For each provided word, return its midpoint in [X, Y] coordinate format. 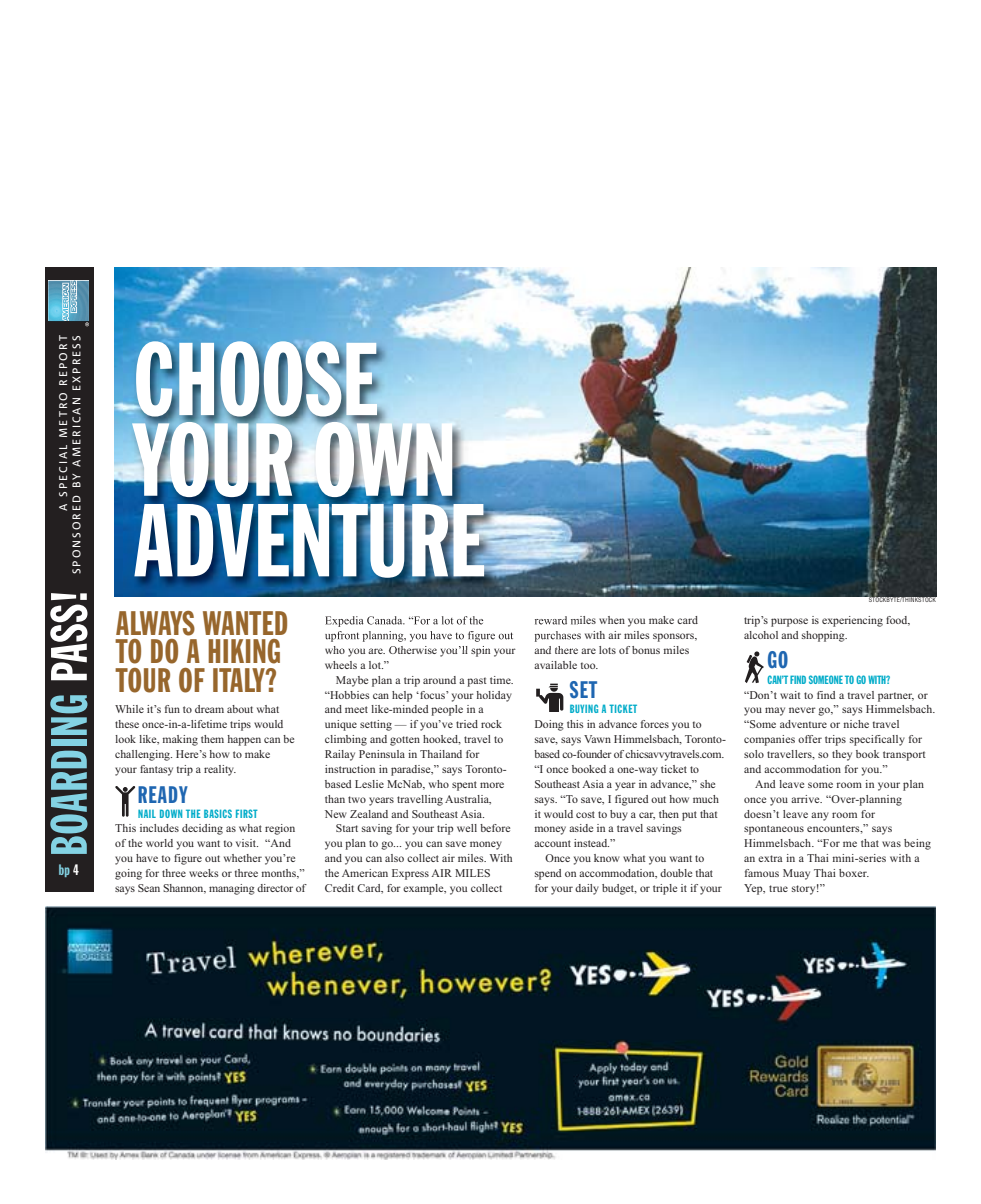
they [842, 755]
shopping [824, 636]
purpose [789, 622]
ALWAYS [155, 623]
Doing [549, 725]
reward [551, 620]
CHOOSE [257, 380]
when [612, 620]
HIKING [244, 651]
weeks [204, 873]
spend [548, 874]
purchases [558, 636]
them [212, 739]
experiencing [852, 621]
